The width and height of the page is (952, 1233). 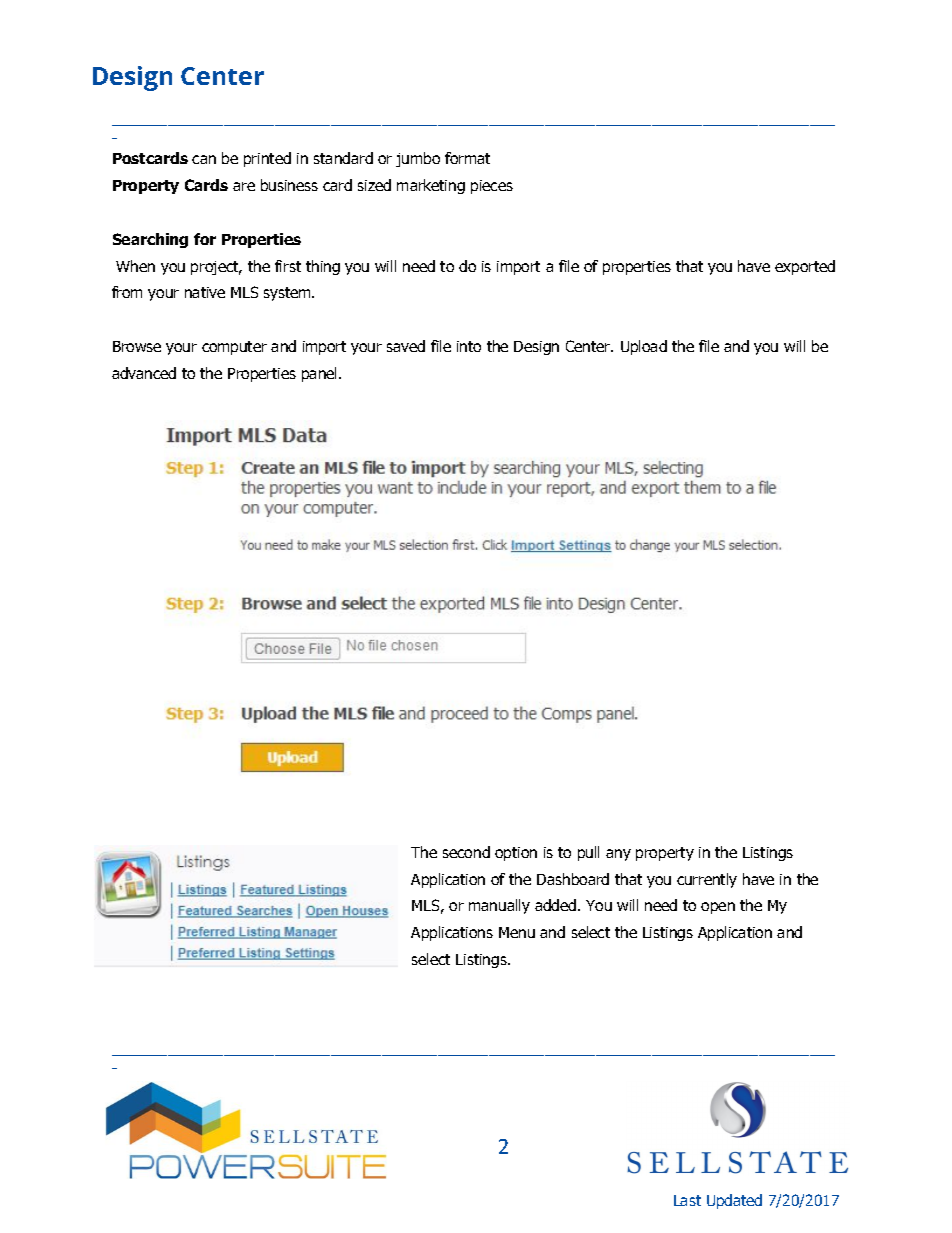 I want to click on Last, so click(x=687, y=1200).
